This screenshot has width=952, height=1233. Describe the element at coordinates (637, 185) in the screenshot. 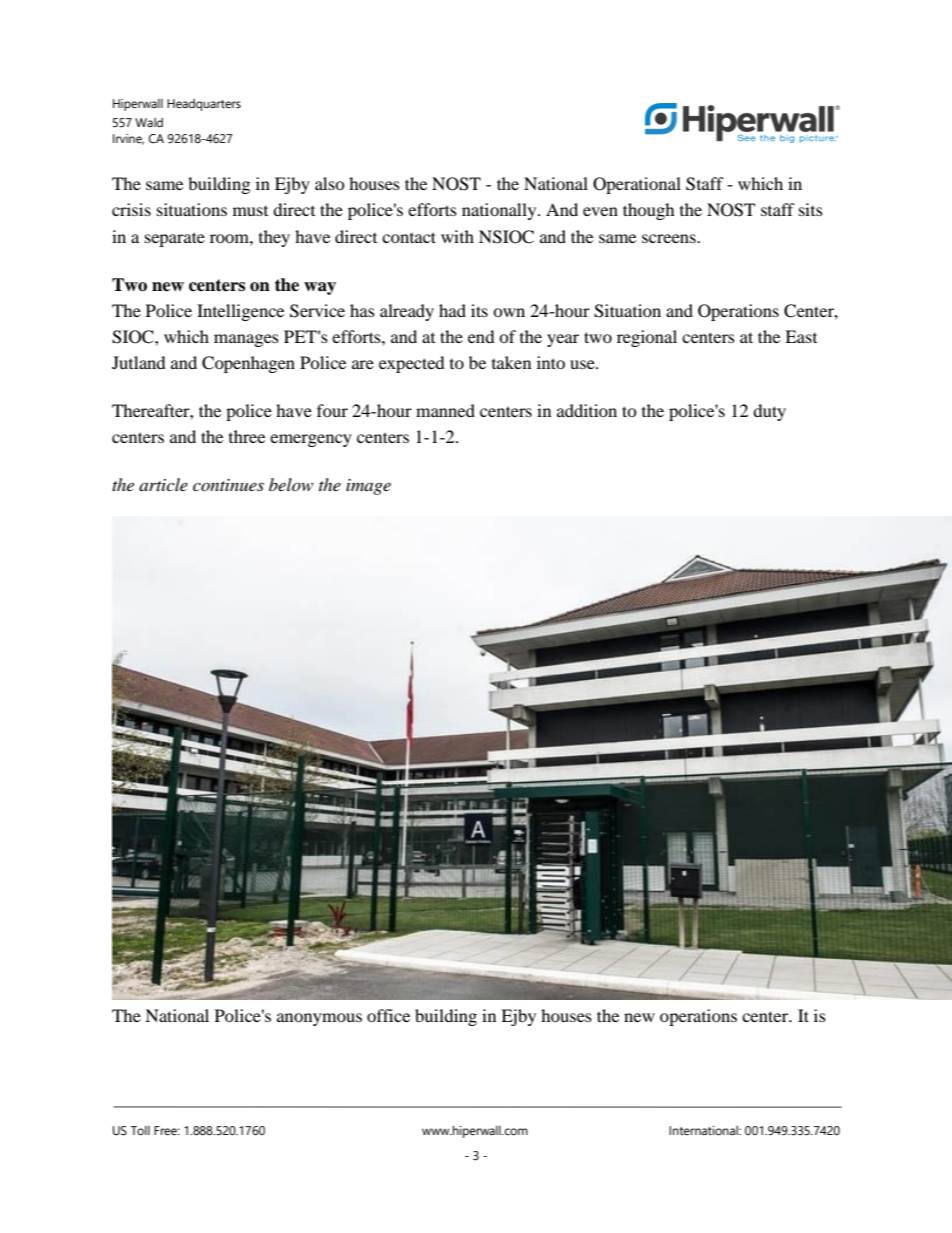

I see `Operational` at that location.
